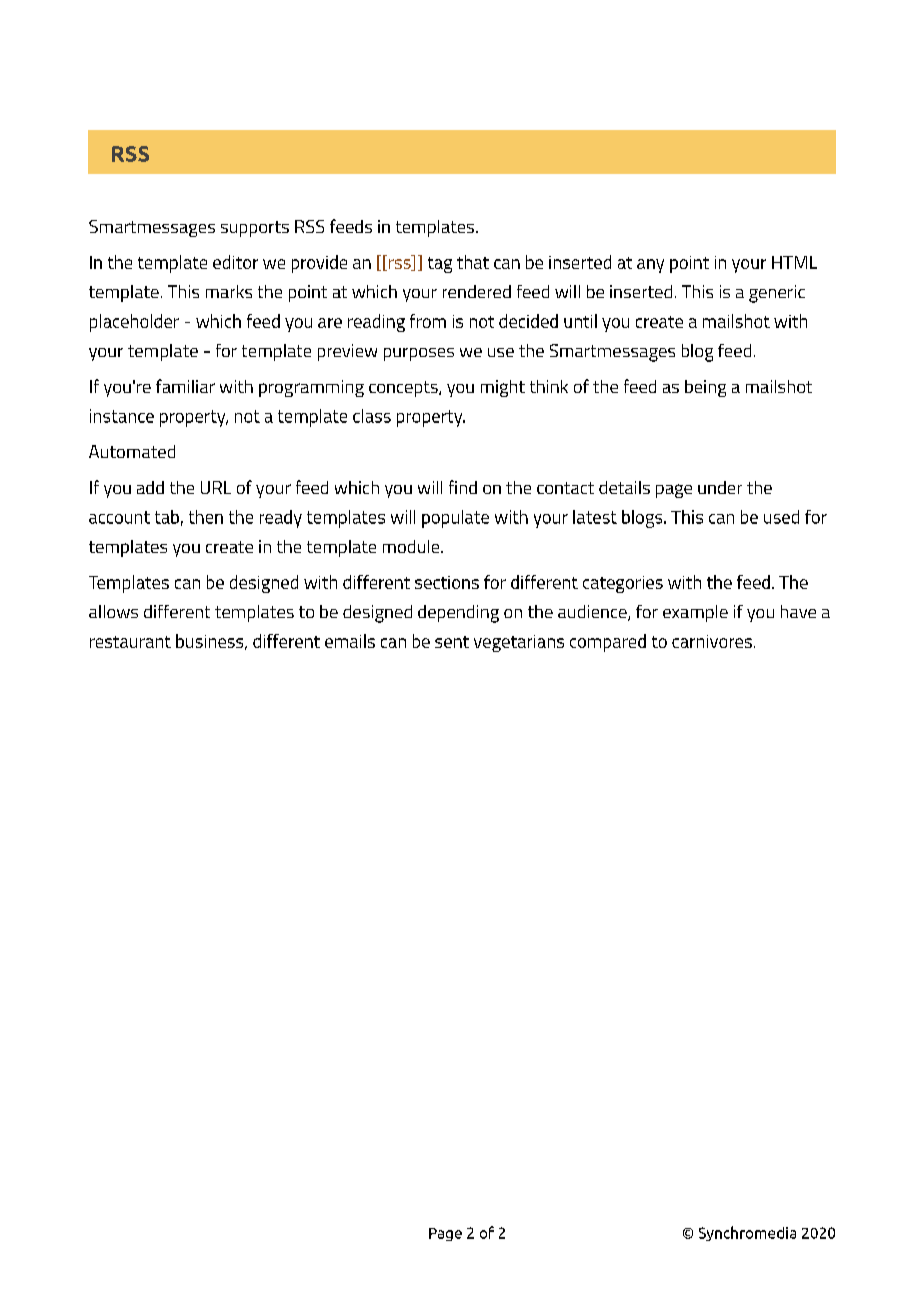  Describe the element at coordinates (185, 386) in the image. I see `familiar` at that location.
